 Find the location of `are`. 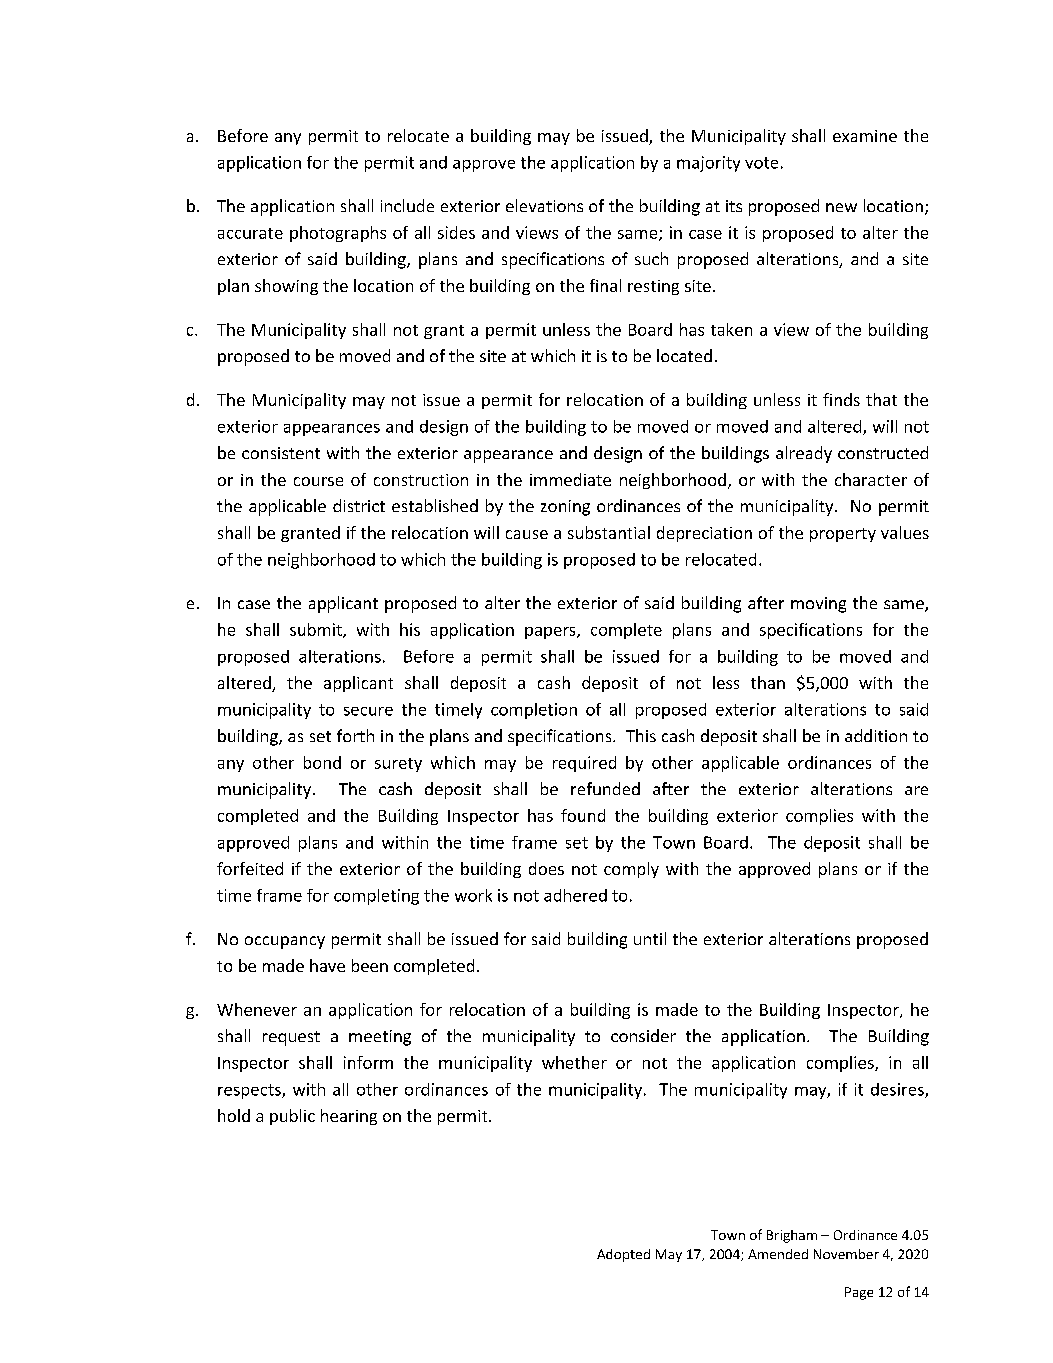

are is located at coordinates (916, 790).
